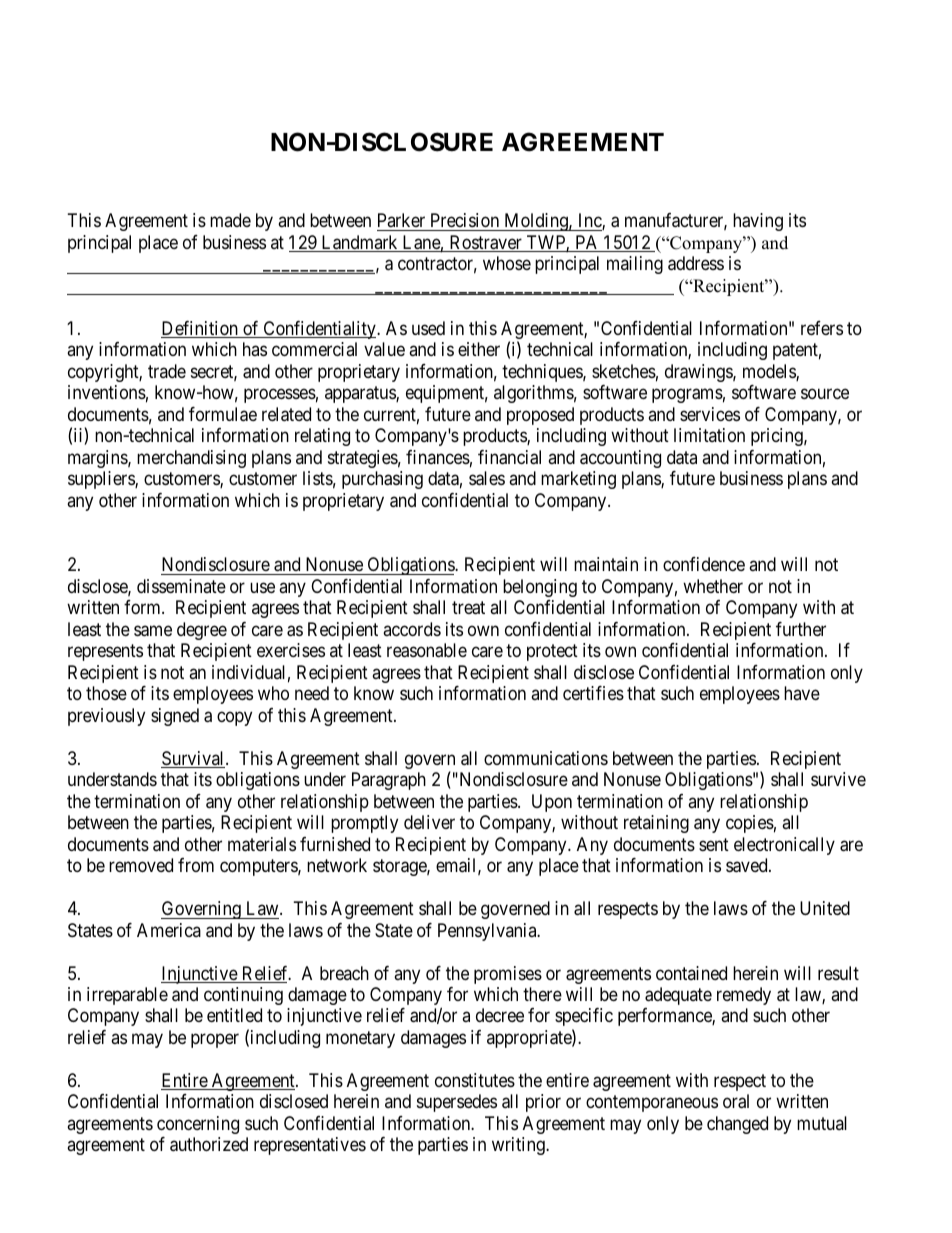 This screenshot has height=1233, width=952. I want to click on services, so click(710, 414).
